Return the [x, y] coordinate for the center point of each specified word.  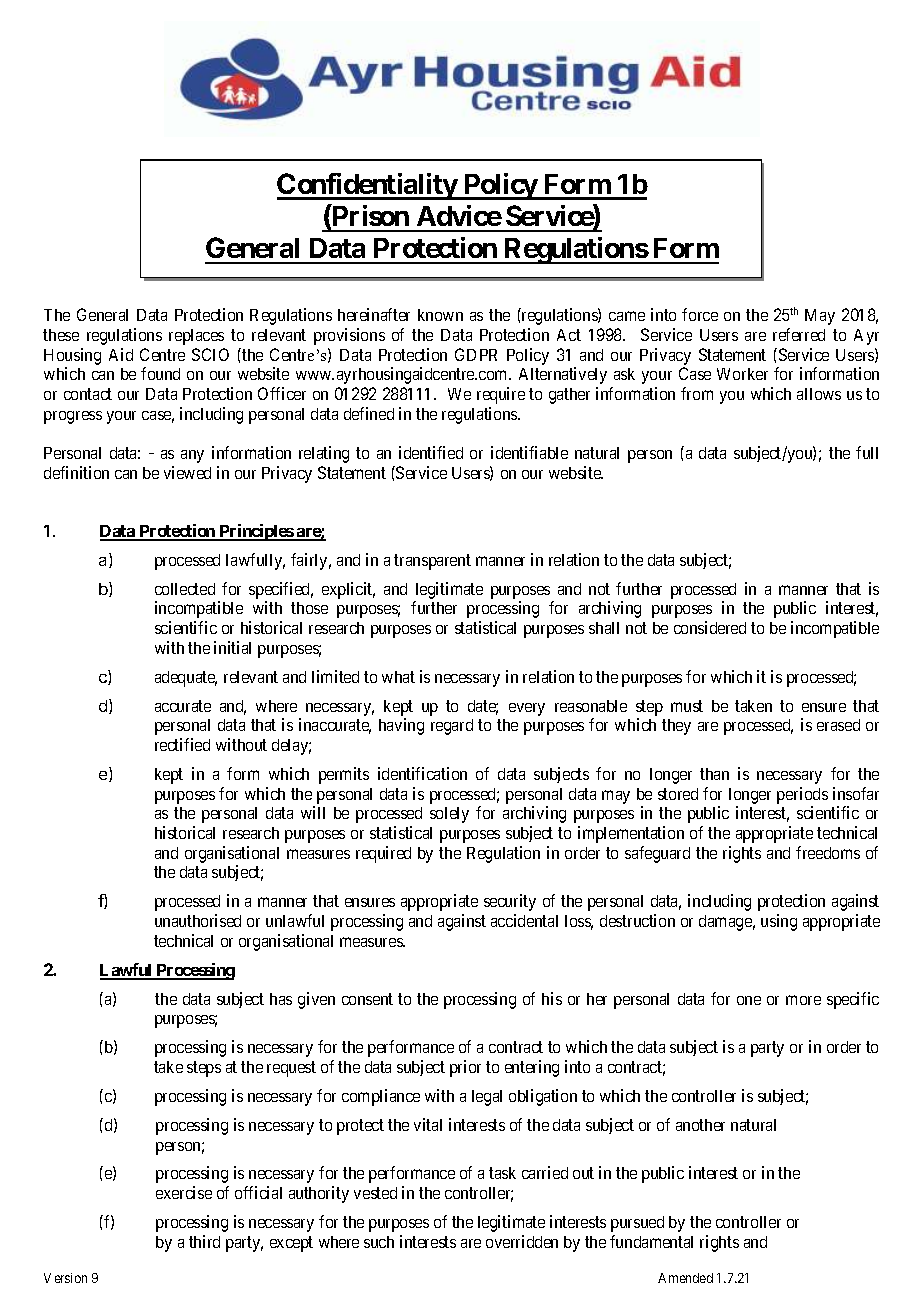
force [700, 314]
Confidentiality [368, 186]
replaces [196, 337]
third [204, 1241]
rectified [182, 744]
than [714, 774]
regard [452, 727]
